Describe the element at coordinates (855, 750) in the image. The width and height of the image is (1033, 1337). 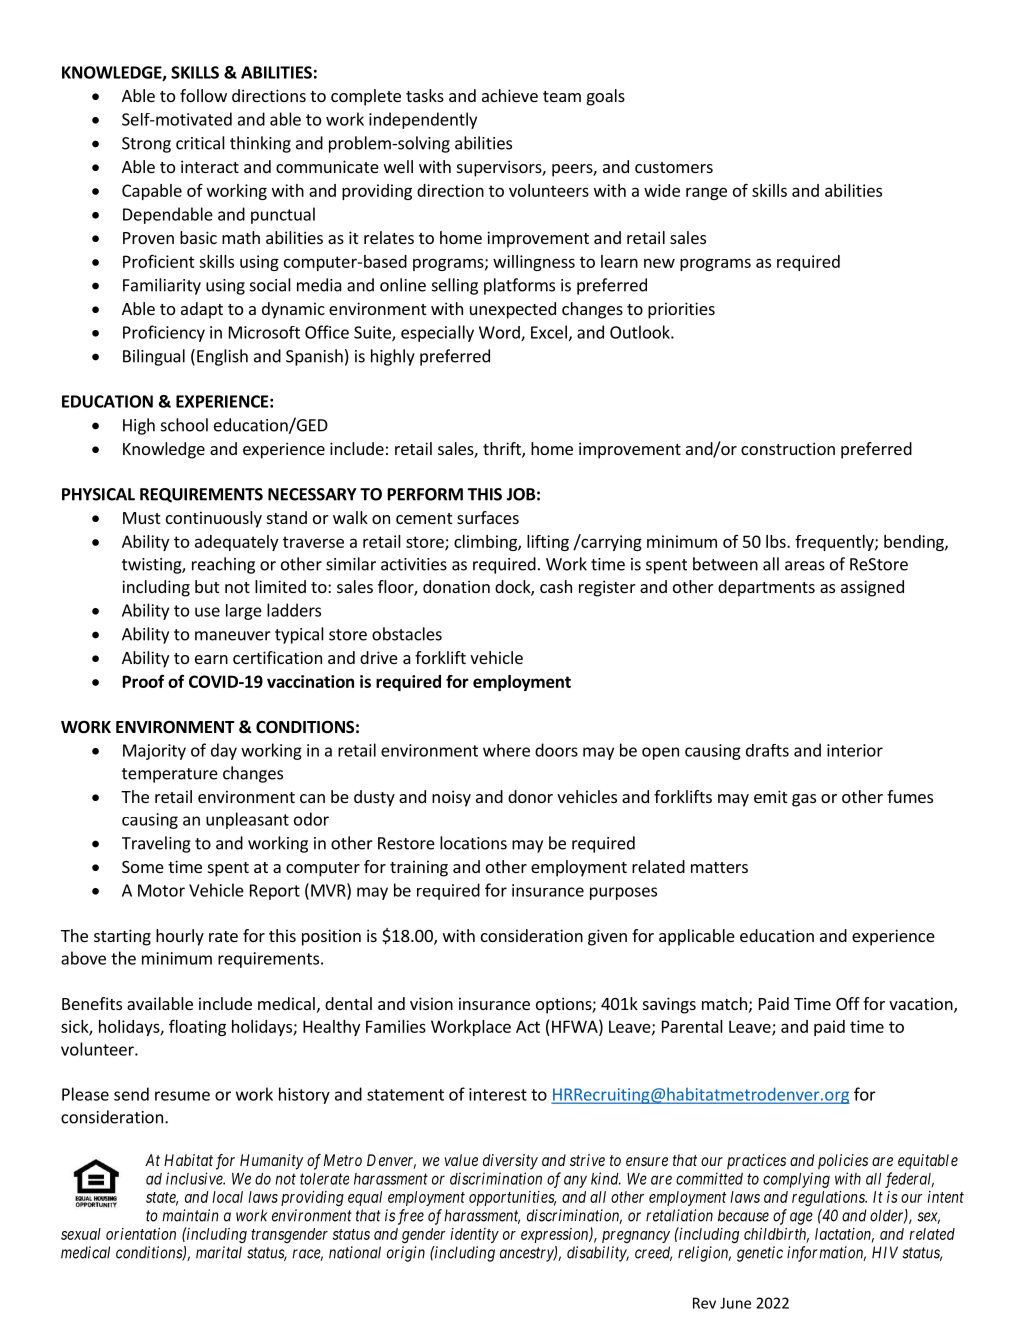
I see `interior` at that location.
